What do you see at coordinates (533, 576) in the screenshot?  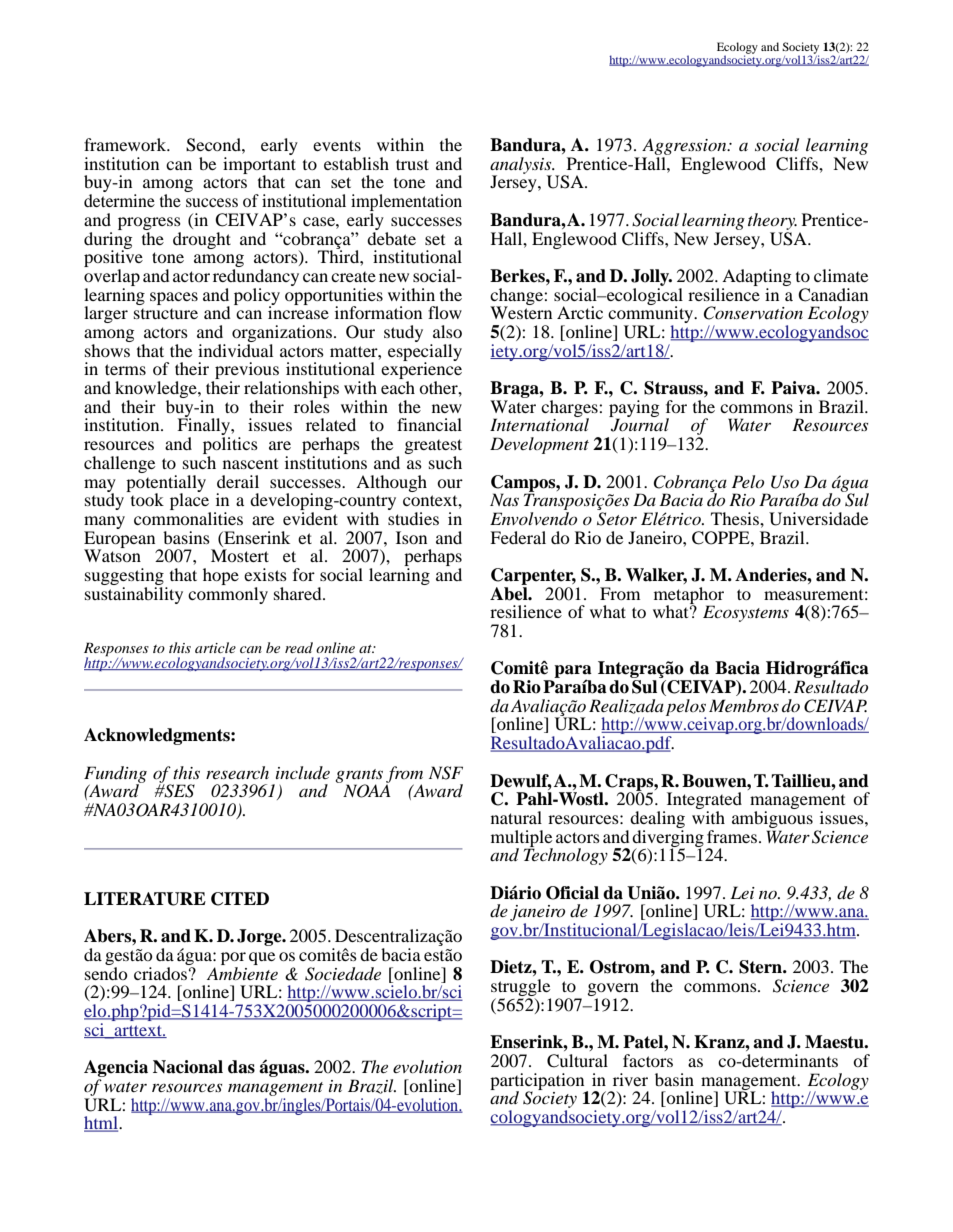 I see `Carpenter` at bounding box center [533, 576].
